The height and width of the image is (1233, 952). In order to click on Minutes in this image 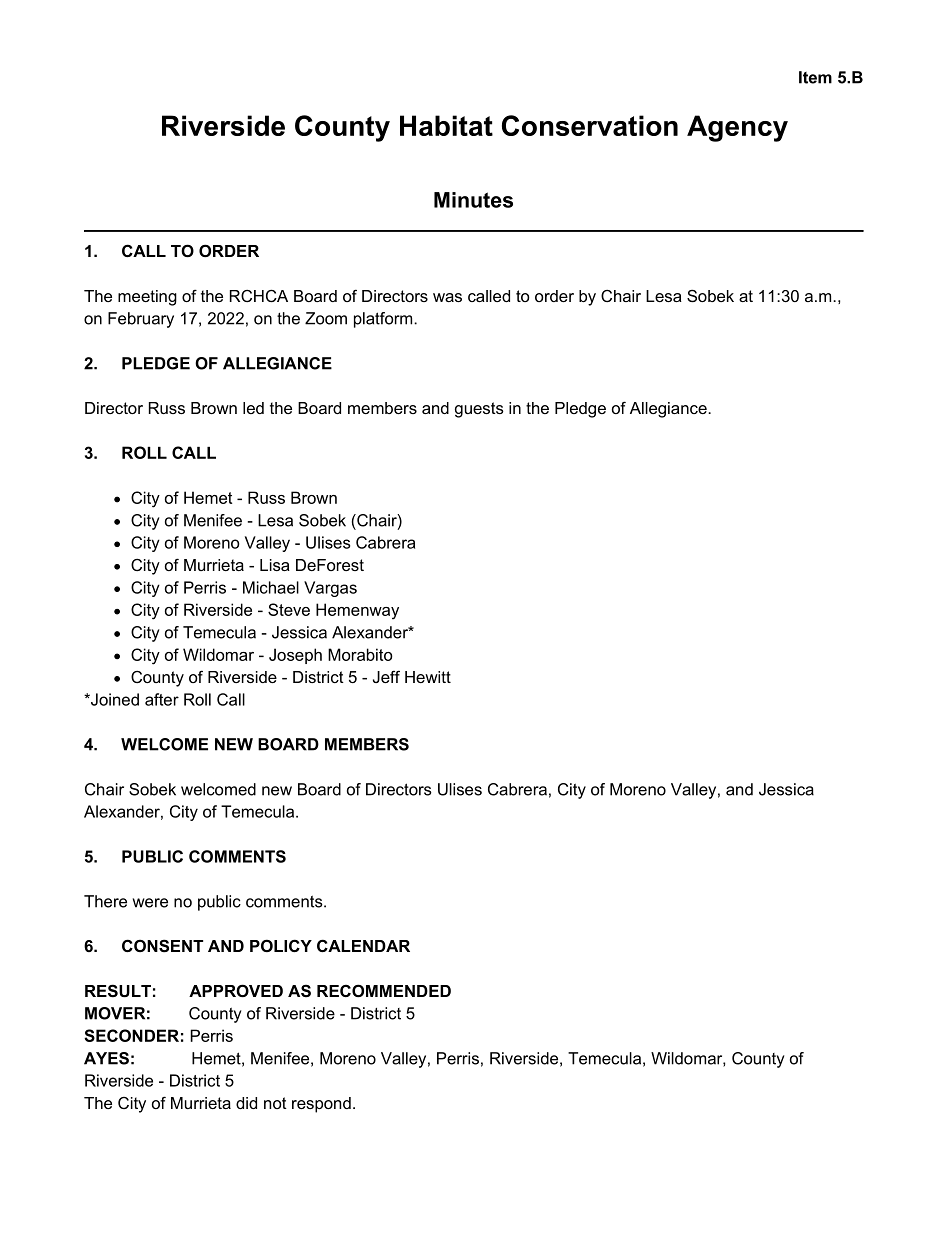, I will do `click(473, 200)`.
